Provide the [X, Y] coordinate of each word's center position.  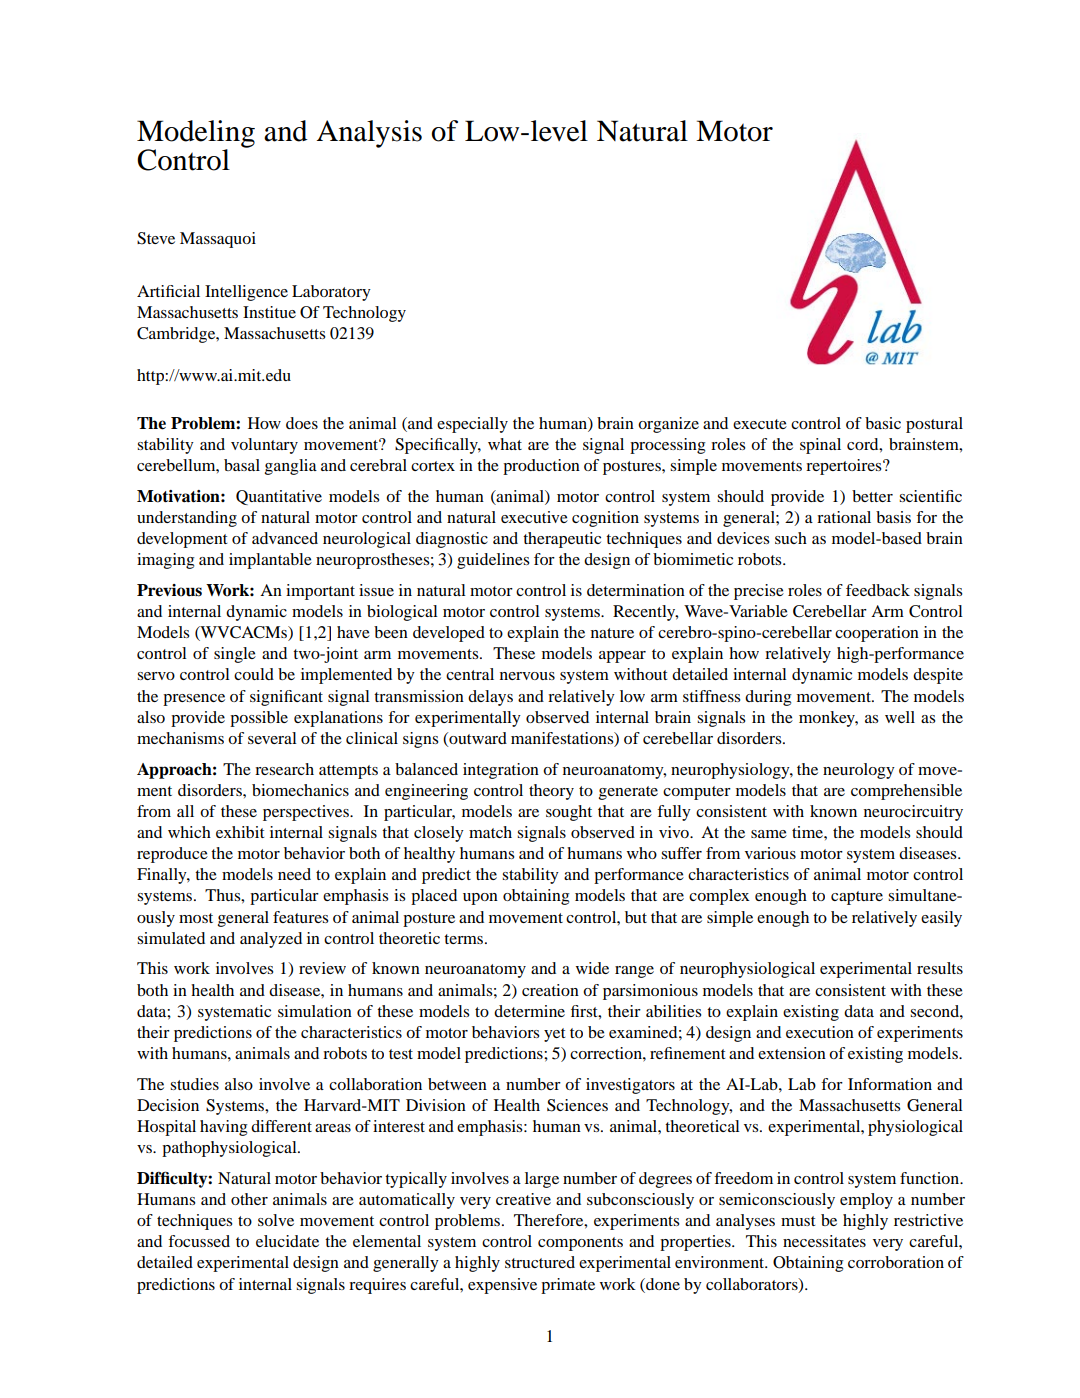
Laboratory [331, 293]
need [294, 874]
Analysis [369, 134]
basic [883, 423]
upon [480, 899]
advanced [285, 538]
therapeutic [562, 540]
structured [540, 1262]
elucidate [287, 1241]
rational [844, 517]
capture [857, 898]
